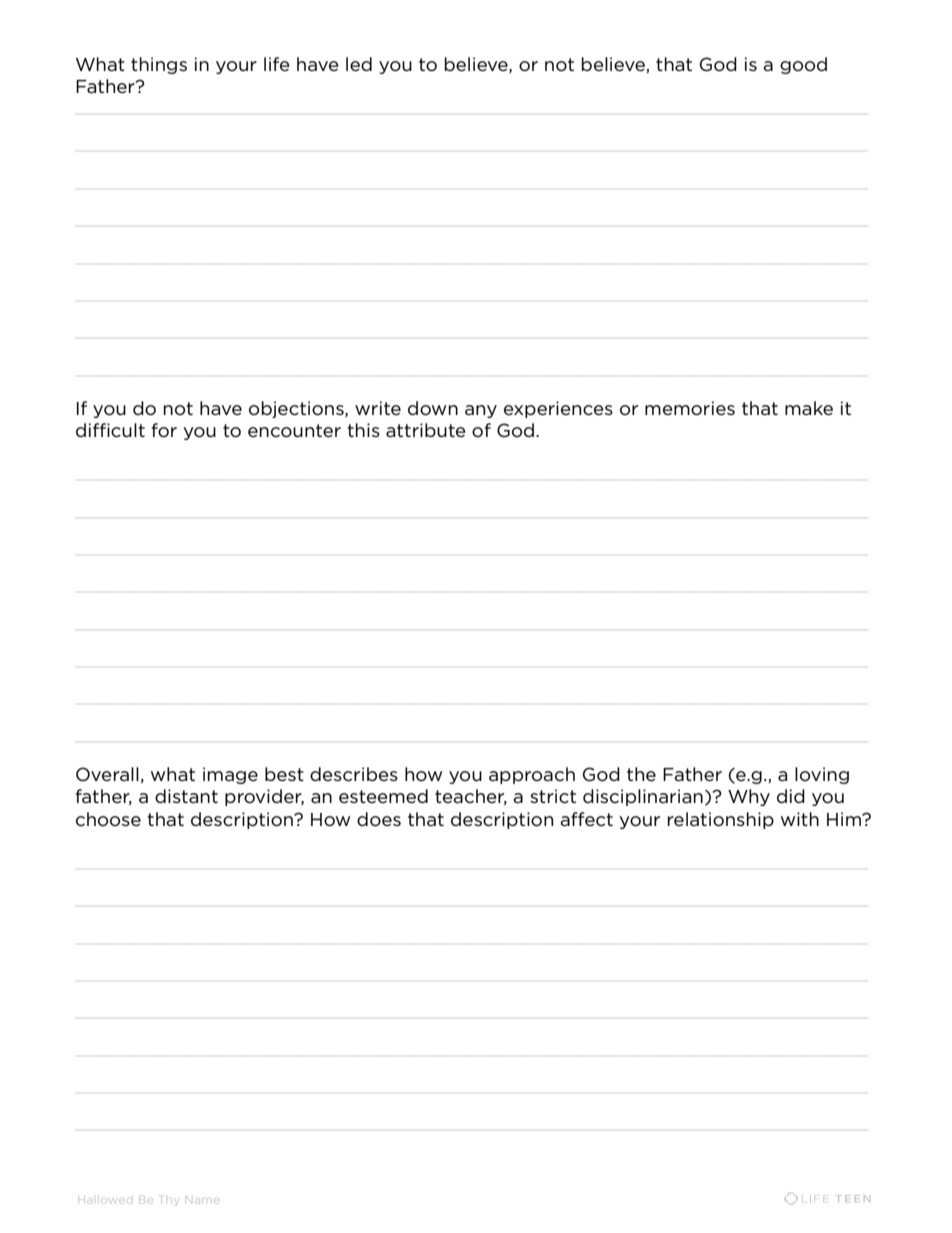 This page has width=952, height=1233. I want to click on down, so click(433, 408).
